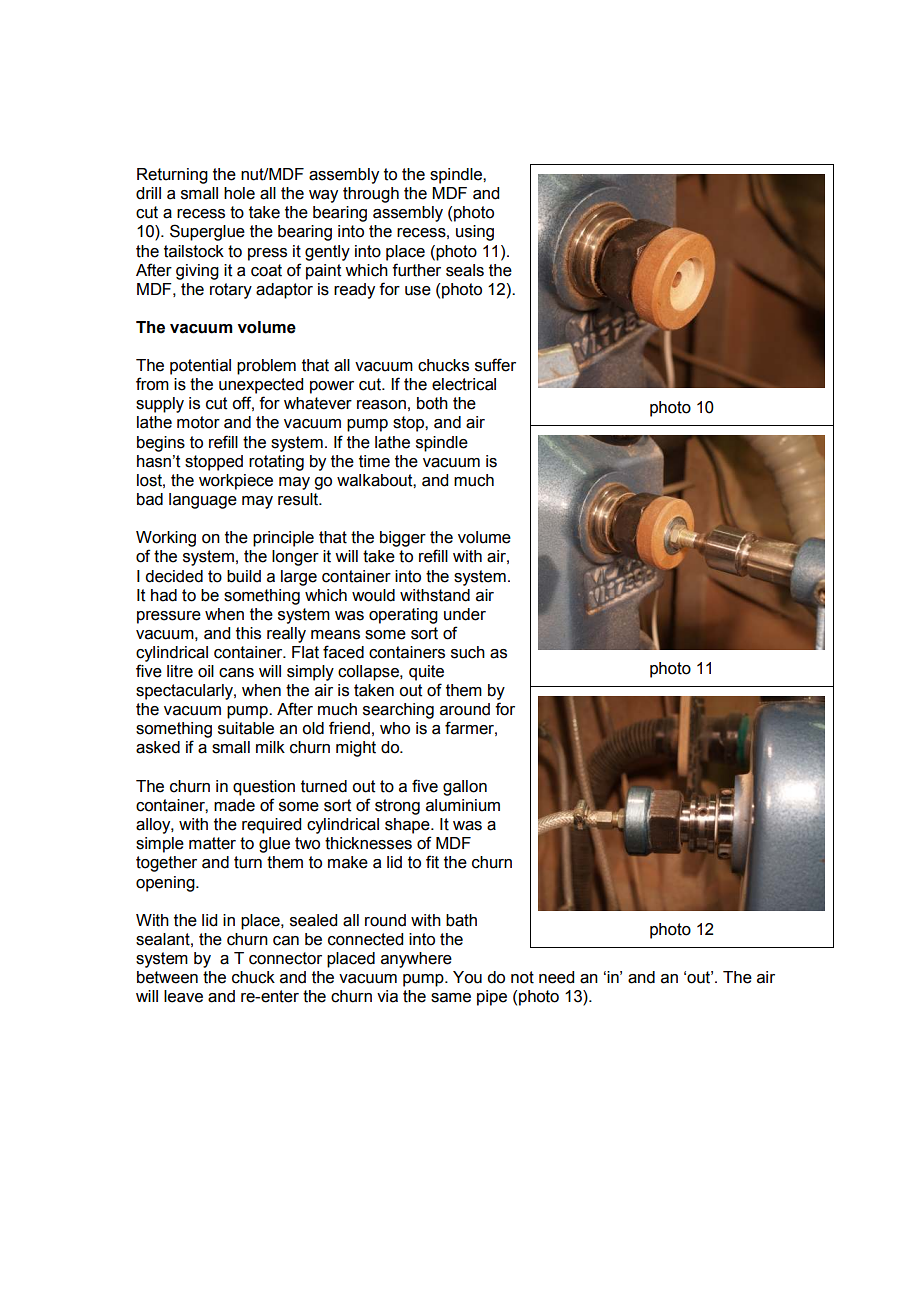 The width and height of the screenshot is (924, 1308). What do you see at coordinates (373, 595) in the screenshot?
I see `would` at bounding box center [373, 595].
